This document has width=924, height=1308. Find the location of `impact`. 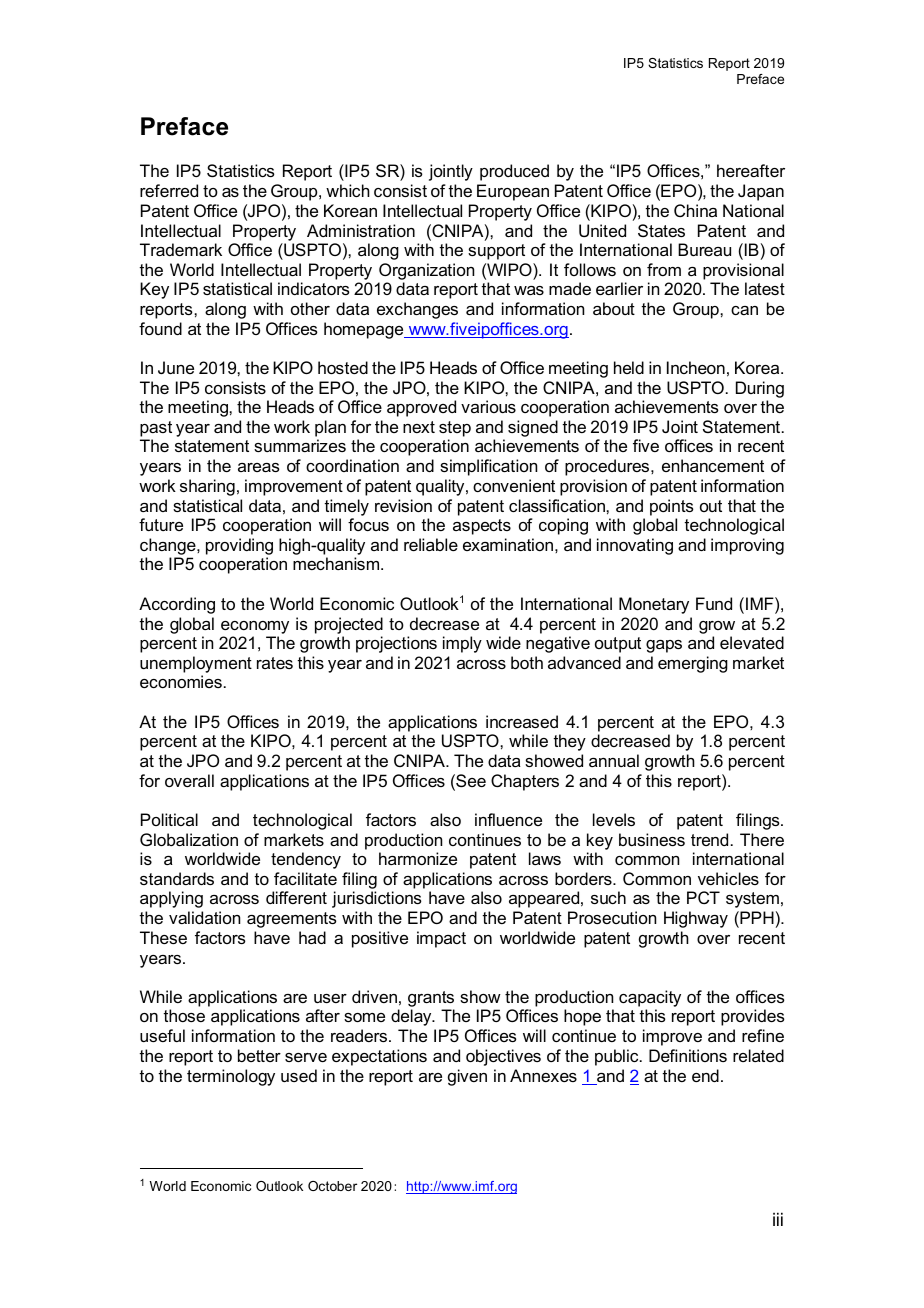

impact is located at coordinates (441, 939).
